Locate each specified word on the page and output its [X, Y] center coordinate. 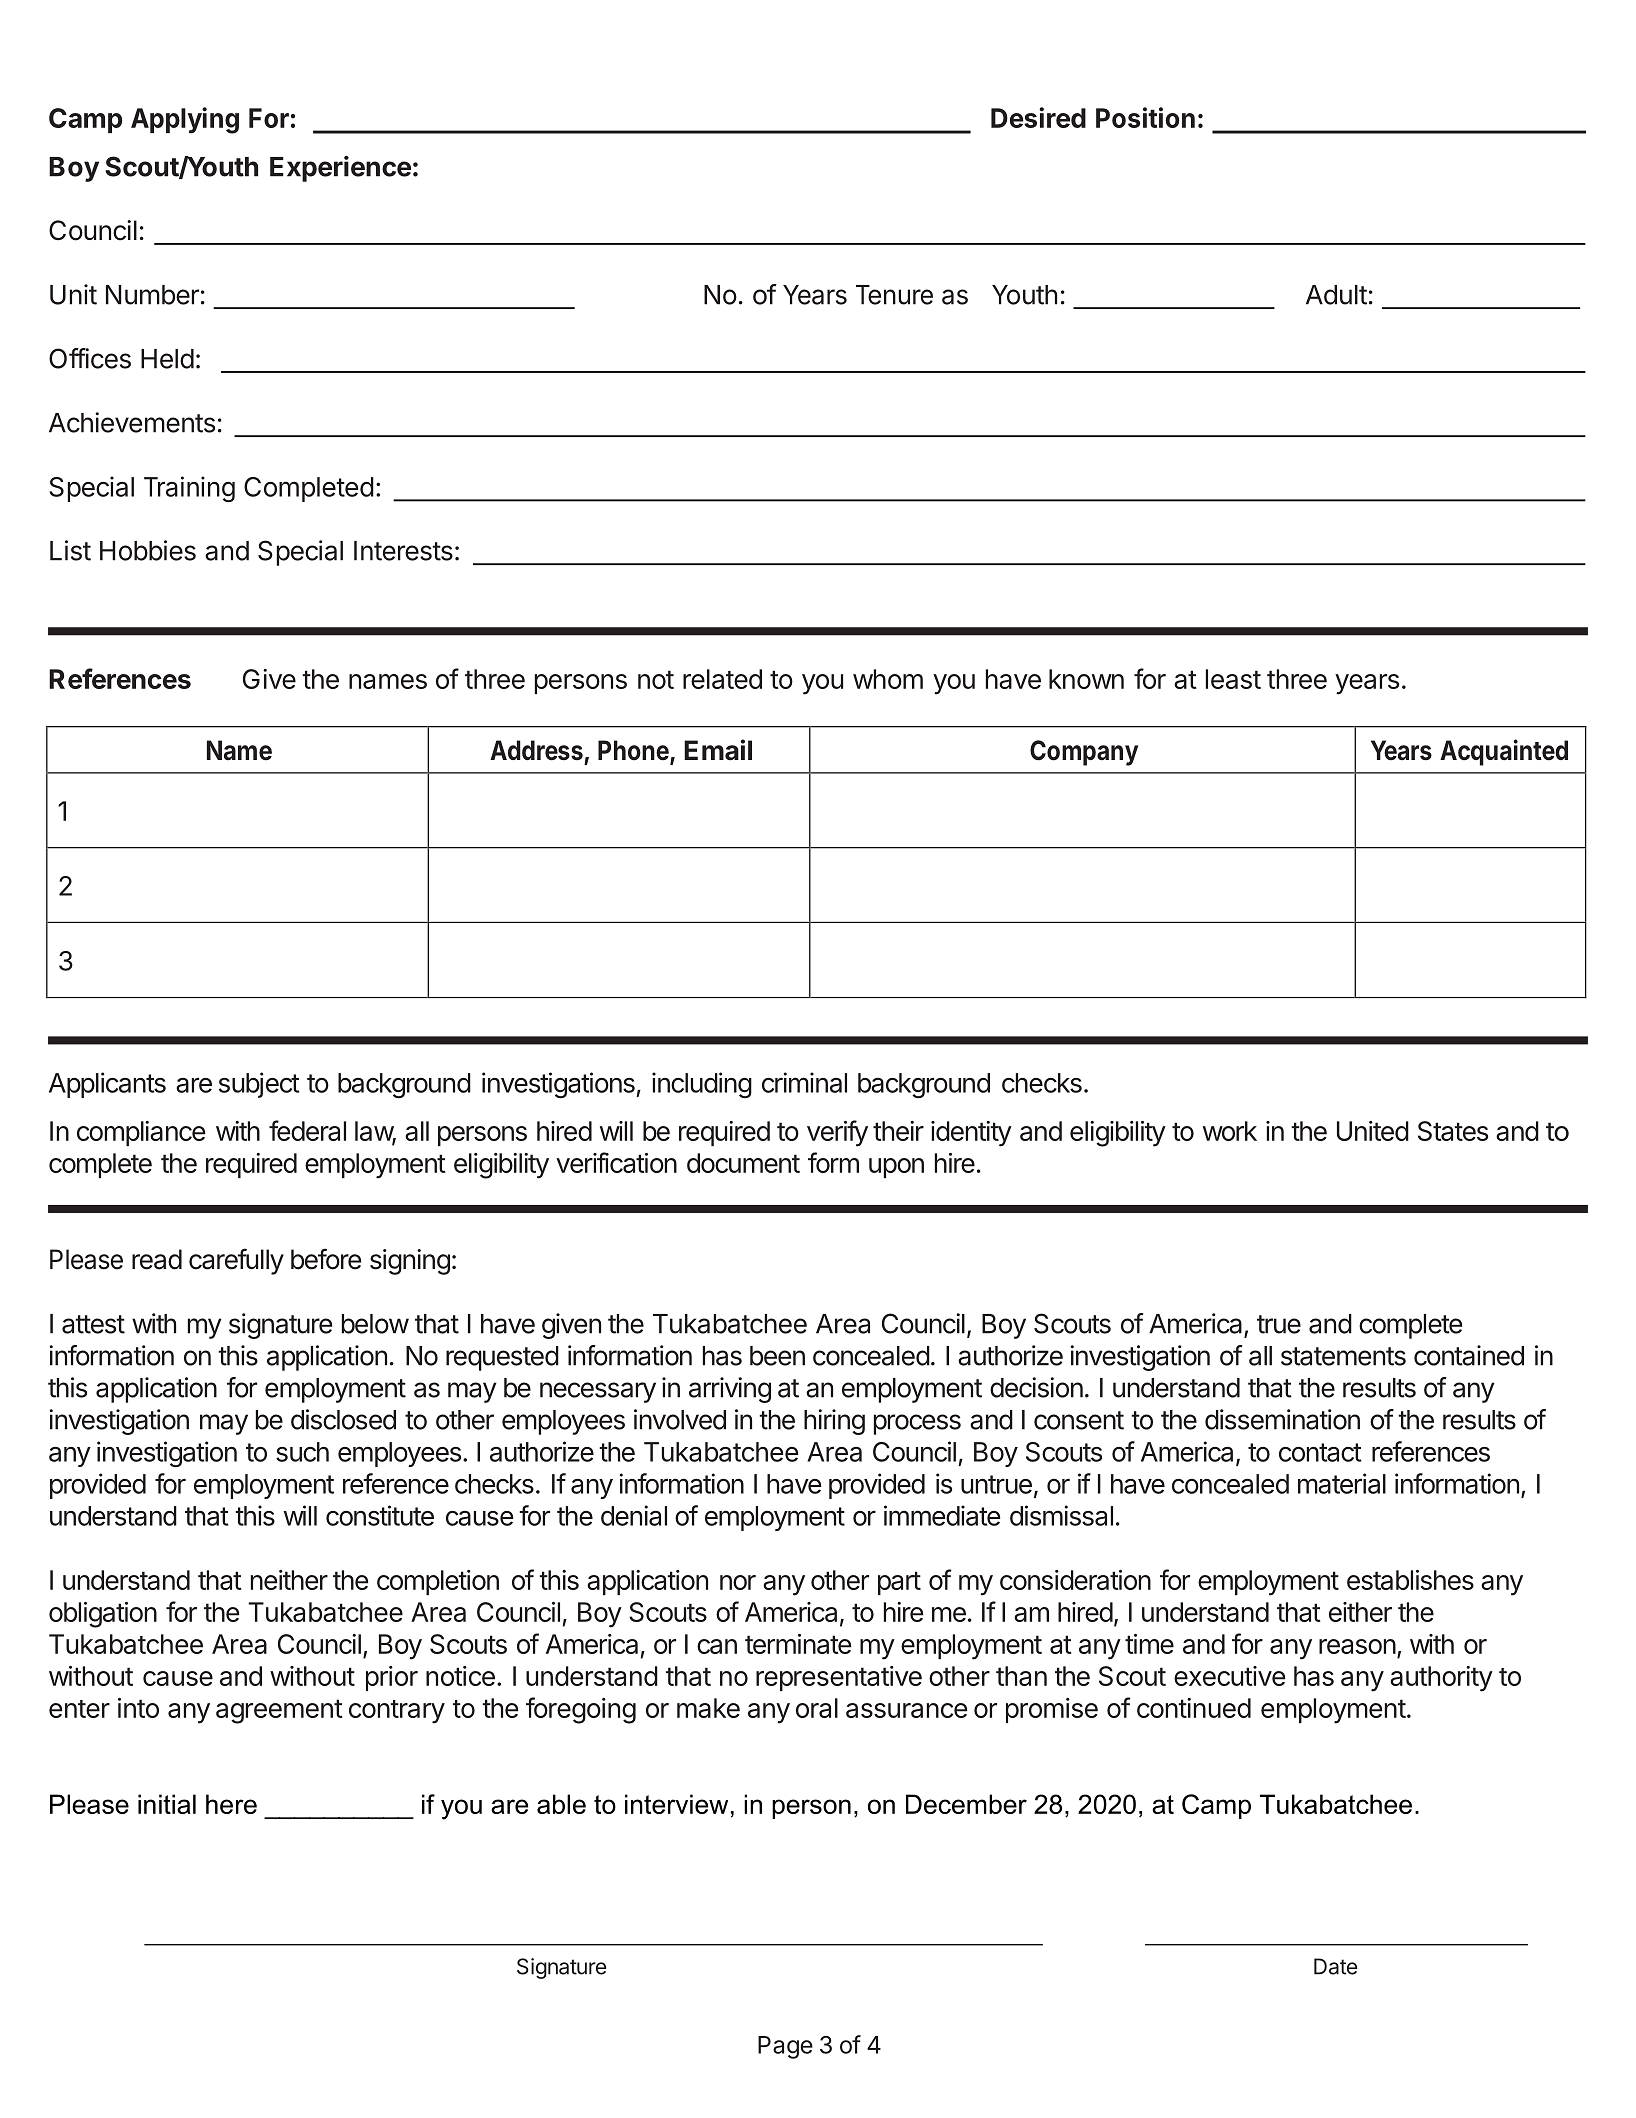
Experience [340, 169]
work [1230, 1131]
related [722, 679]
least [1233, 679]
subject [259, 1085]
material [1342, 1483]
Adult [1336, 295]
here [231, 1804]
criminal [804, 1082]
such [302, 1452]
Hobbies [148, 550]
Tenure [894, 295]
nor [738, 1582]
